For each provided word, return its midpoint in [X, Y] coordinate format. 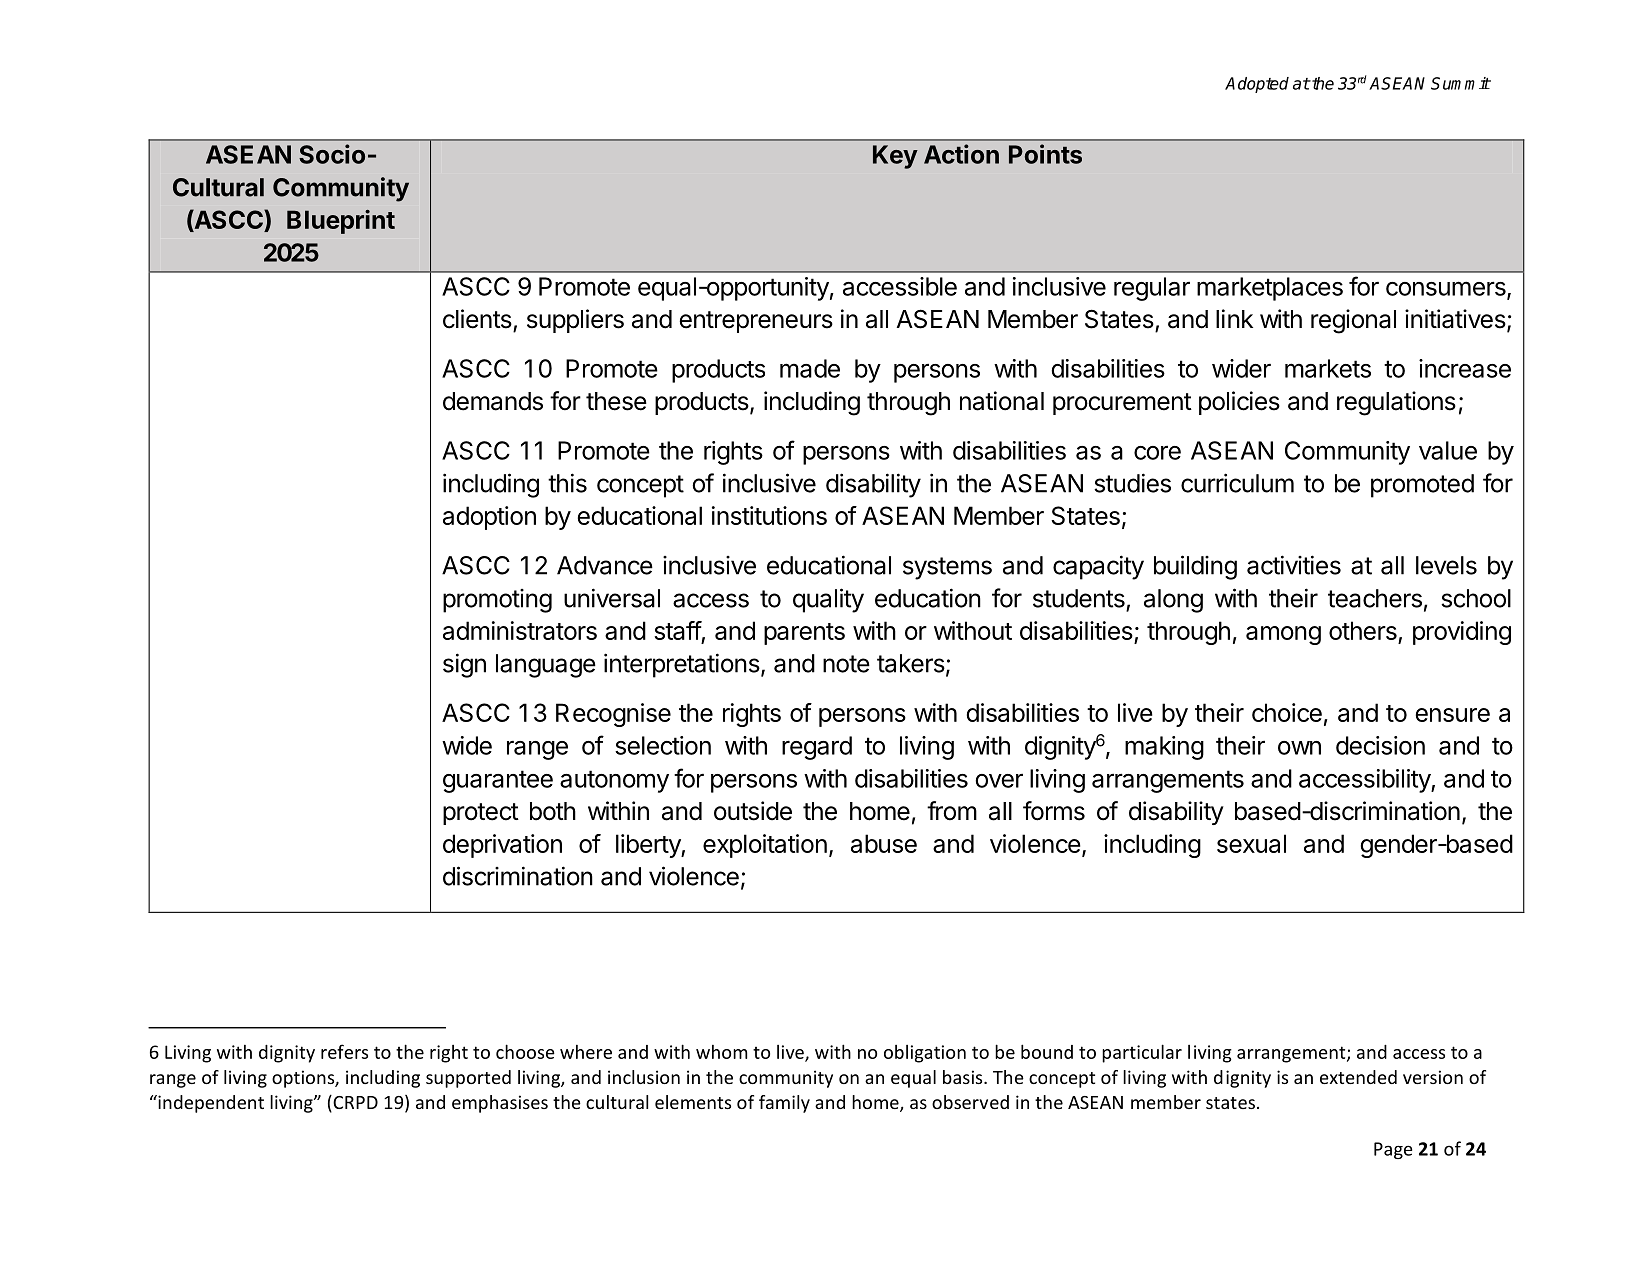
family [784, 1104]
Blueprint [341, 222]
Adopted [1257, 85]
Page [1393, 1150]
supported [468, 1079]
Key [895, 157]
